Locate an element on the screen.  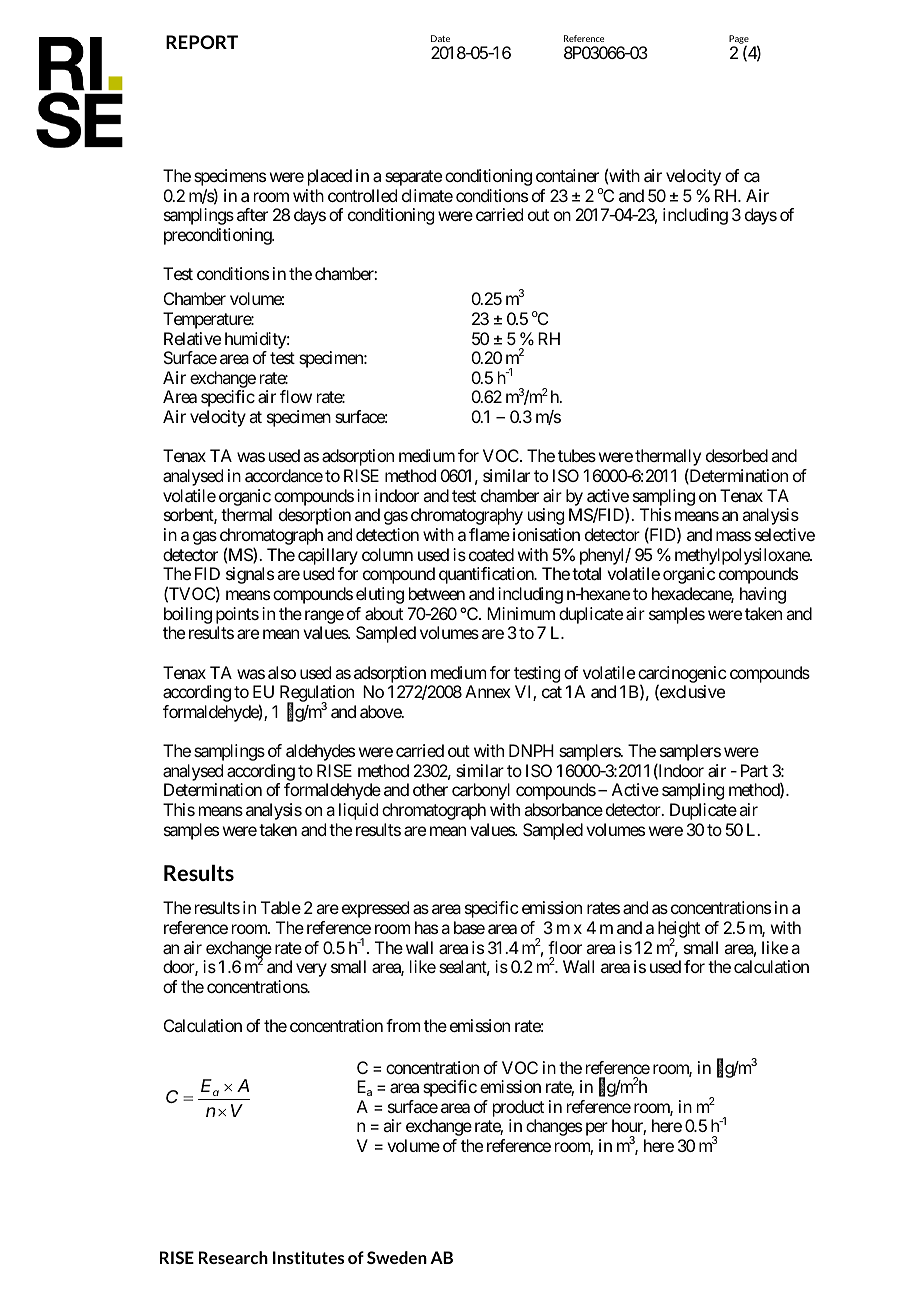
Date is located at coordinates (440, 38).
